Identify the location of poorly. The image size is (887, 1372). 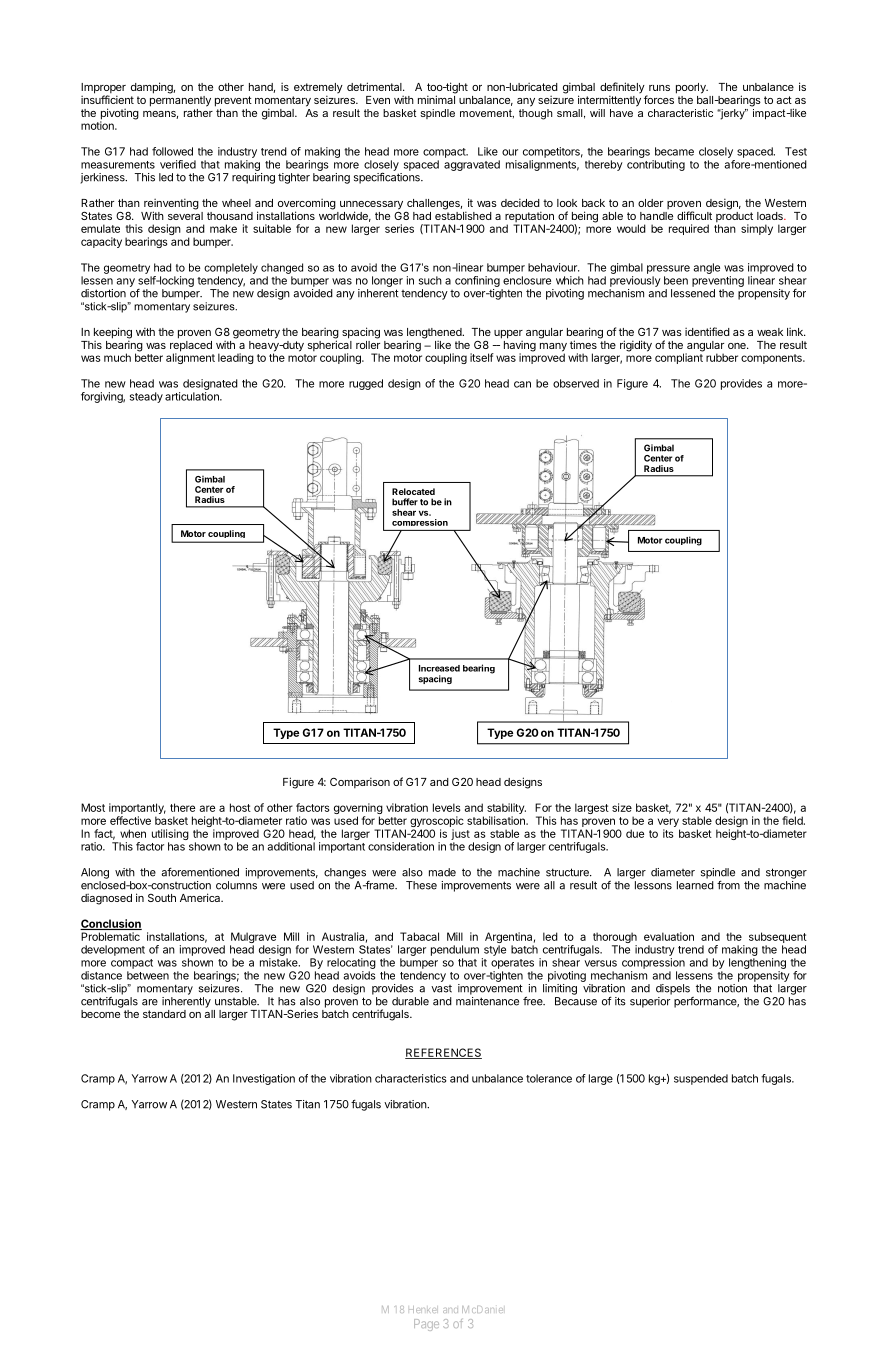
(692, 88).
